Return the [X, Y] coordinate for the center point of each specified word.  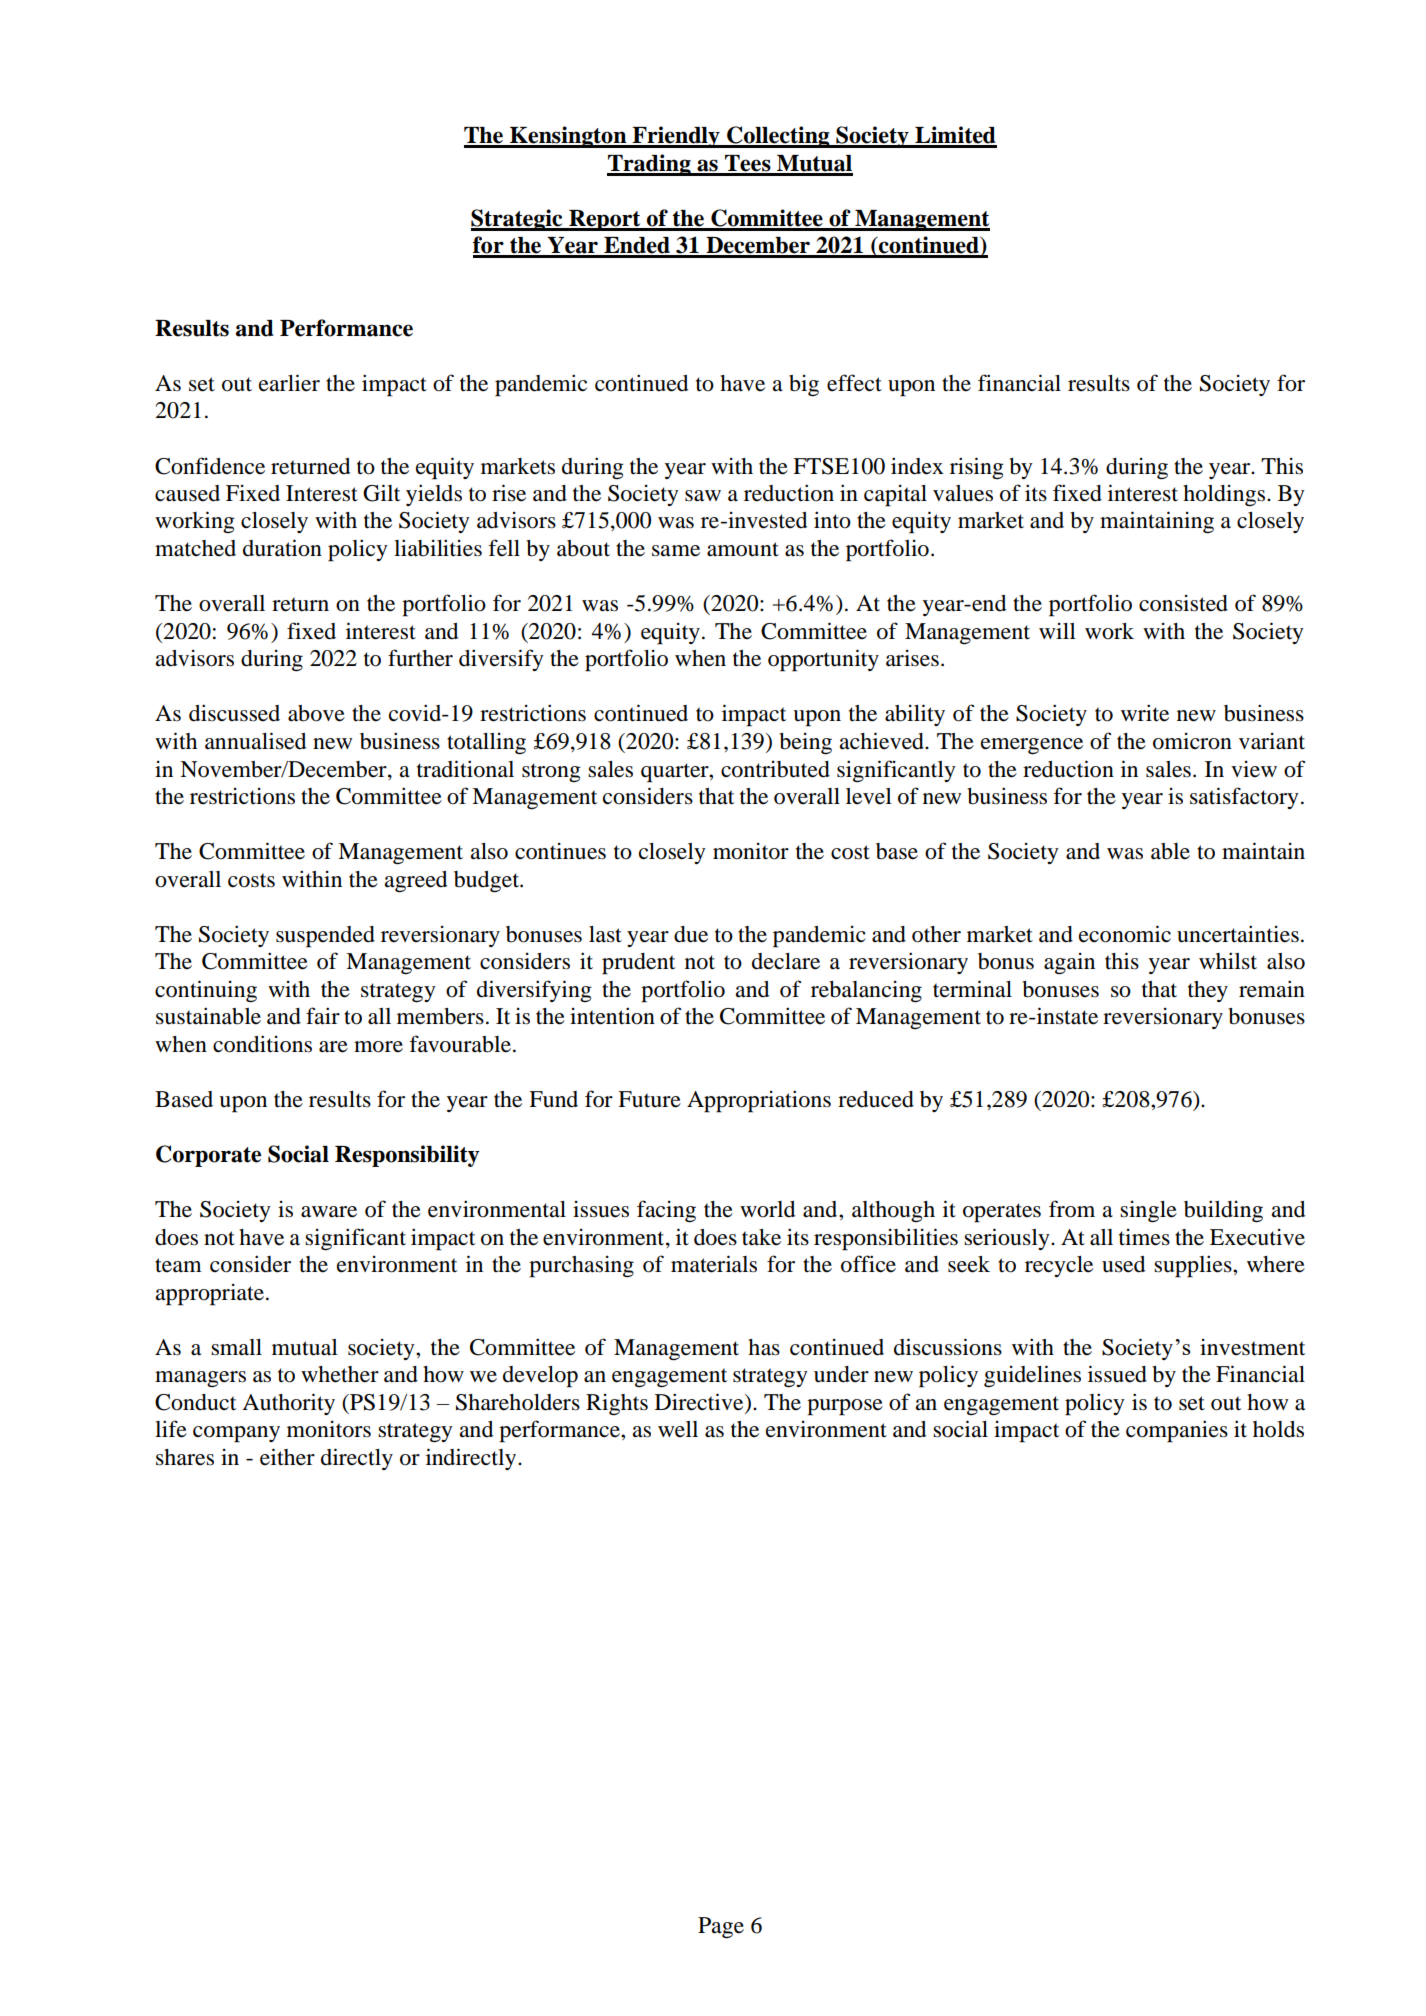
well [678, 1429]
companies [1177, 1431]
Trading [650, 165]
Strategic [518, 220]
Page [721, 1928]
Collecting [778, 137]
